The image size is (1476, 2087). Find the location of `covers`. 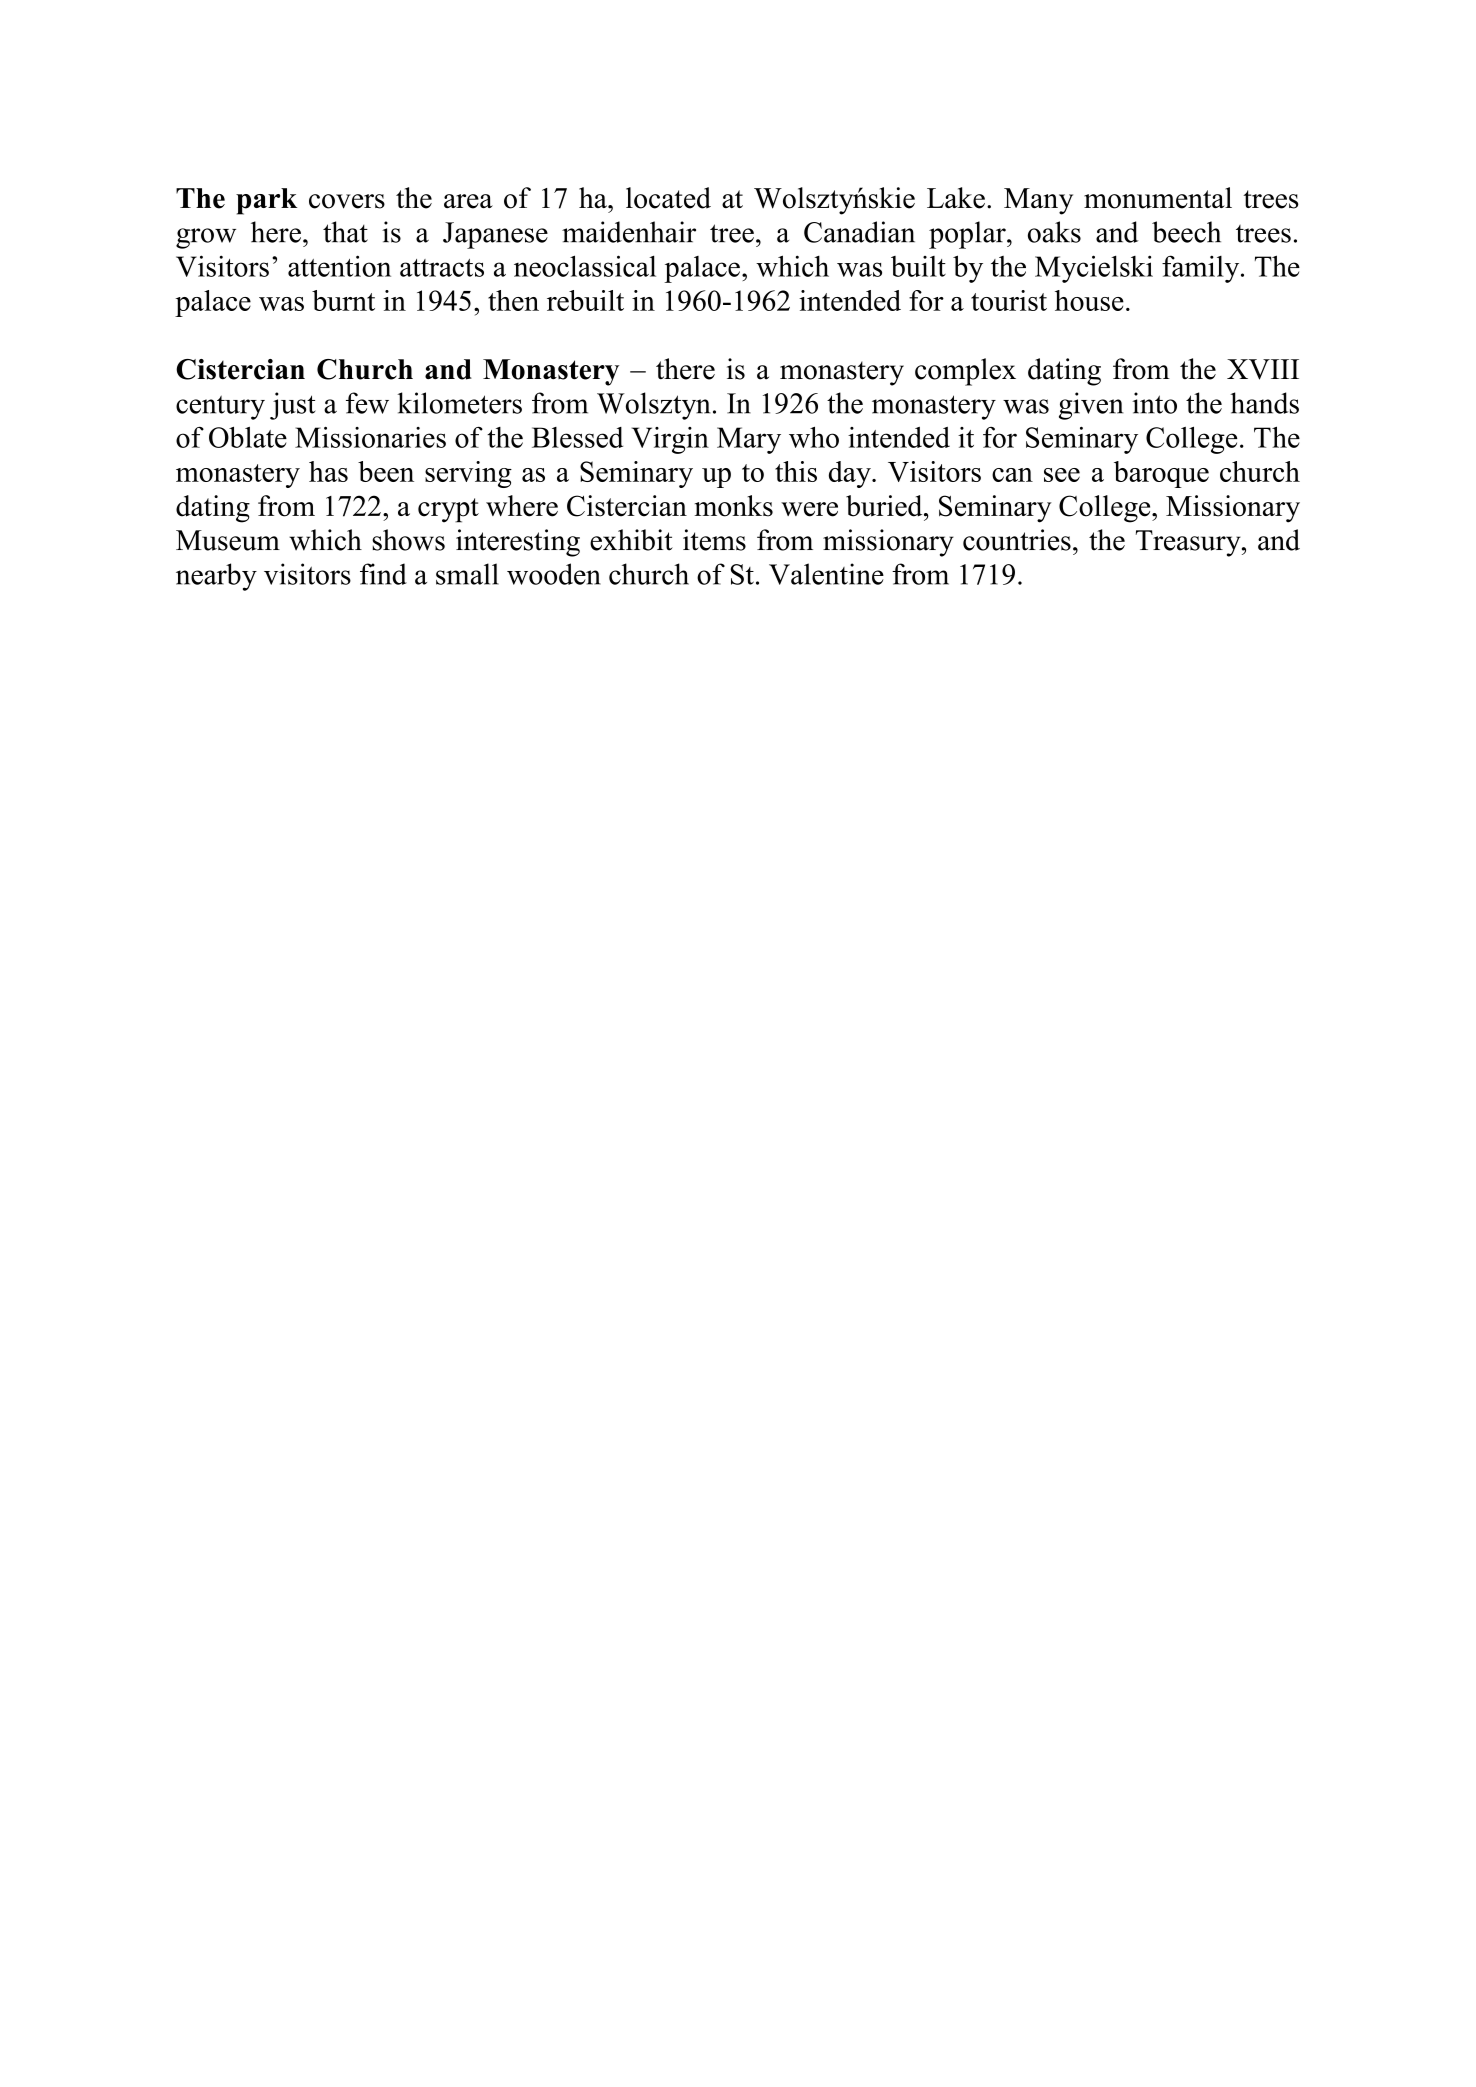

covers is located at coordinates (347, 201).
